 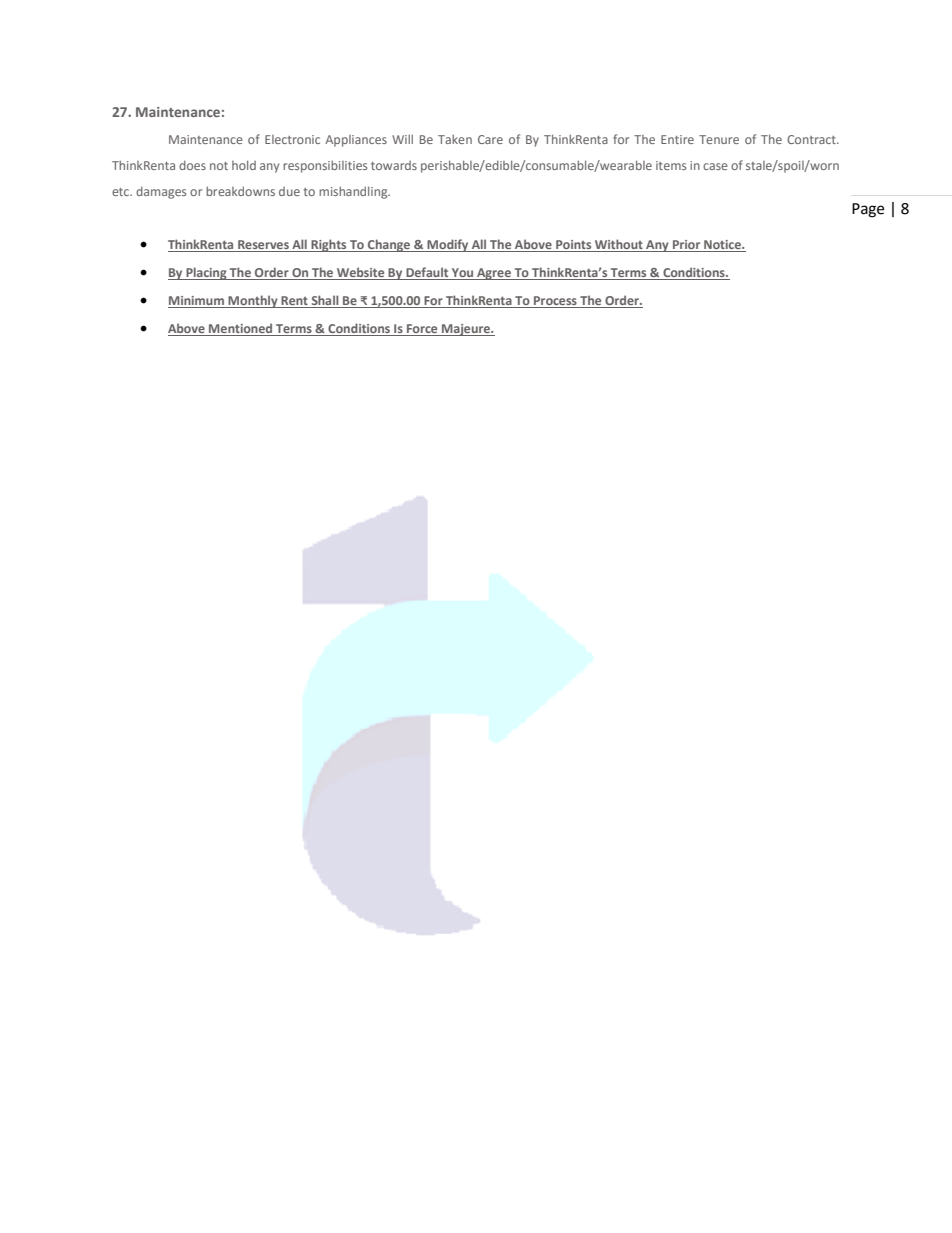 What do you see at coordinates (494, 274) in the document?
I see `Agree` at bounding box center [494, 274].
